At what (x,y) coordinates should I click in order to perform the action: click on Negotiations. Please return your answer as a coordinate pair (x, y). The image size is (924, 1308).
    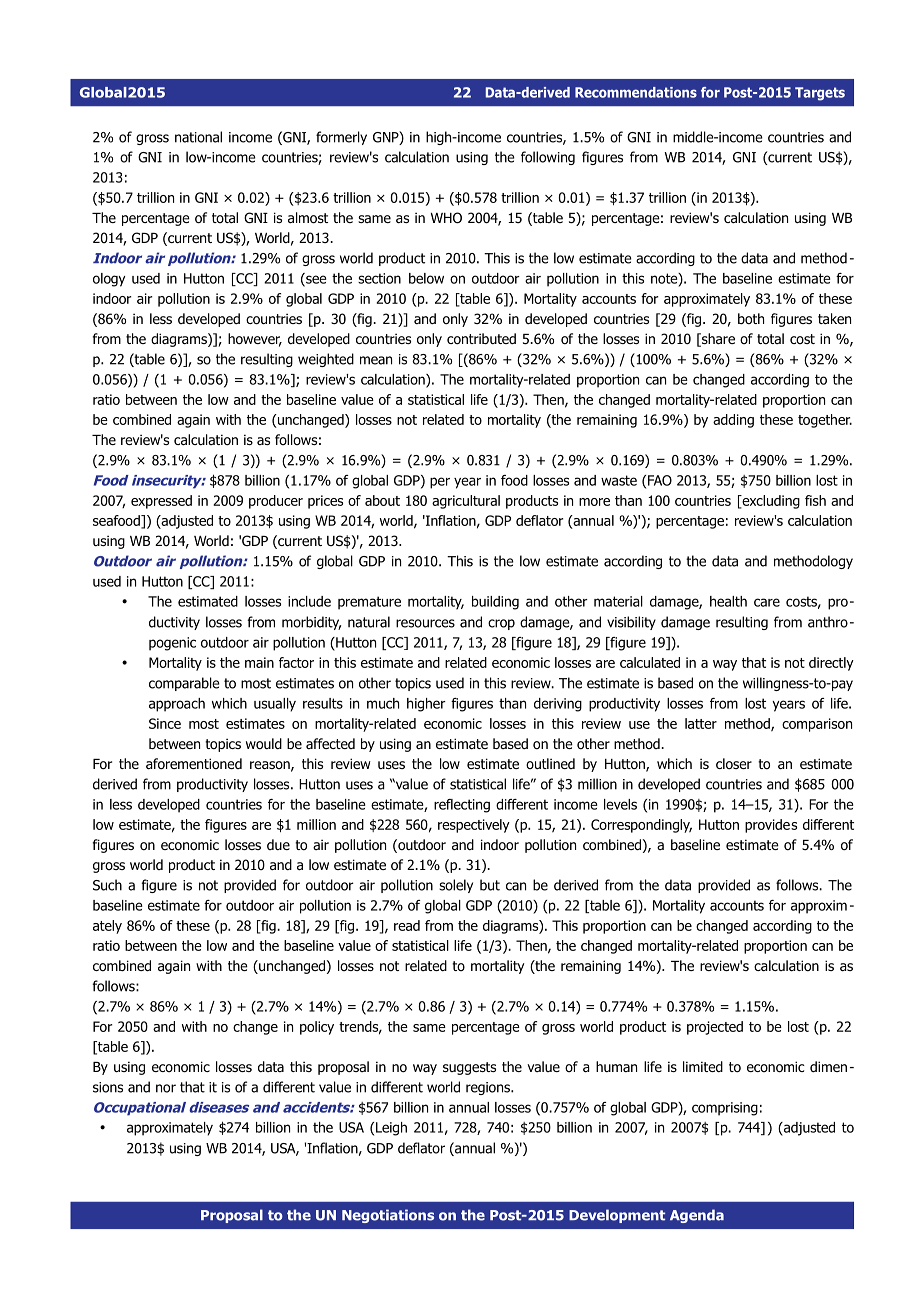
    Looking at the image, I should click on (388, 1216).
